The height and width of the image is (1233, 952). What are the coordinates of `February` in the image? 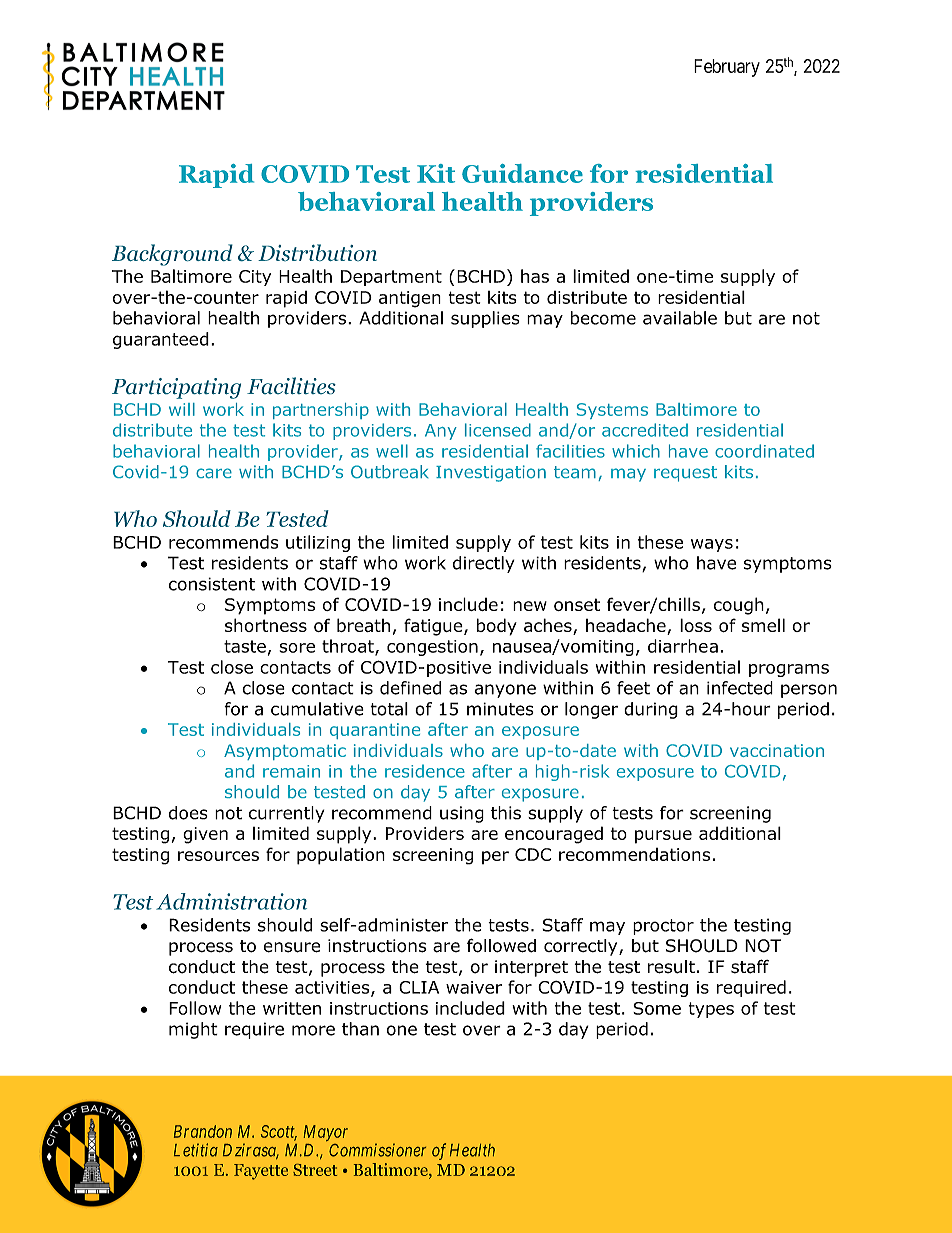 It's located at (727, 68).
